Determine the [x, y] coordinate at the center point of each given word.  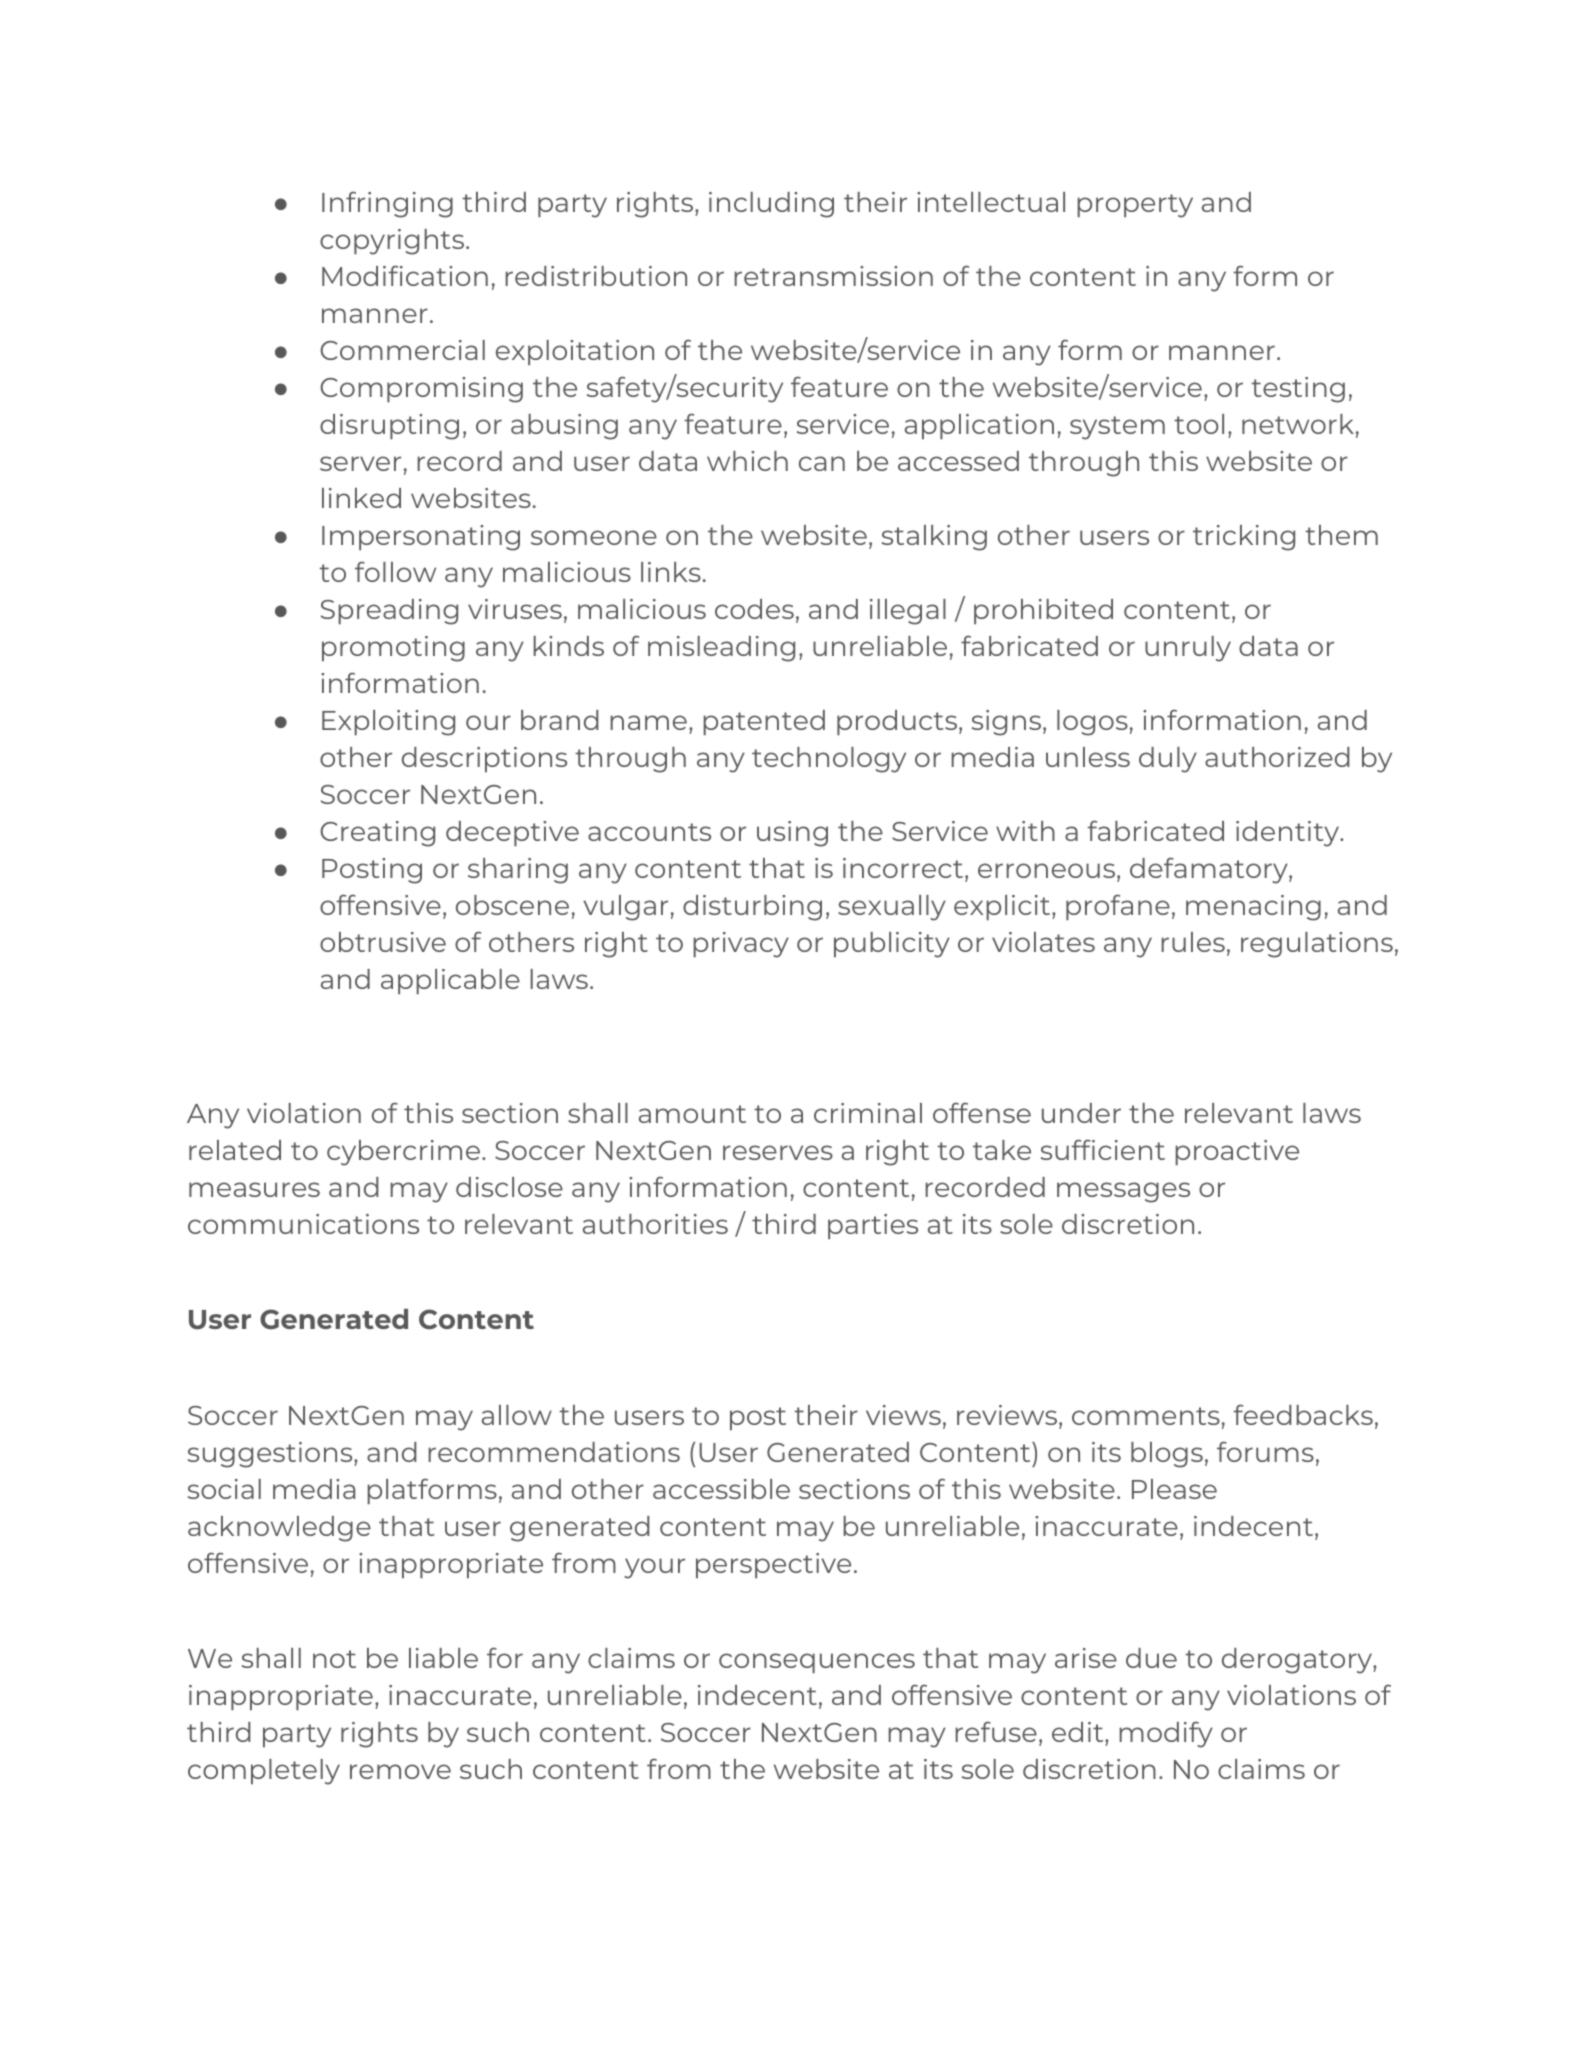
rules [1193, 942]
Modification [405, 275]
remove [400, 1771]
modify [1166, 1734]
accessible [721, 1489]
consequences [817, 1663]
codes [754, 609]
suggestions [271, 1455]
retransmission [833, 276]
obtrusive [383, 942]
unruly [1188, 649]
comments [1146, 1416]
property [1135, 206]
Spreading [389, 612]
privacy [741, 945]
